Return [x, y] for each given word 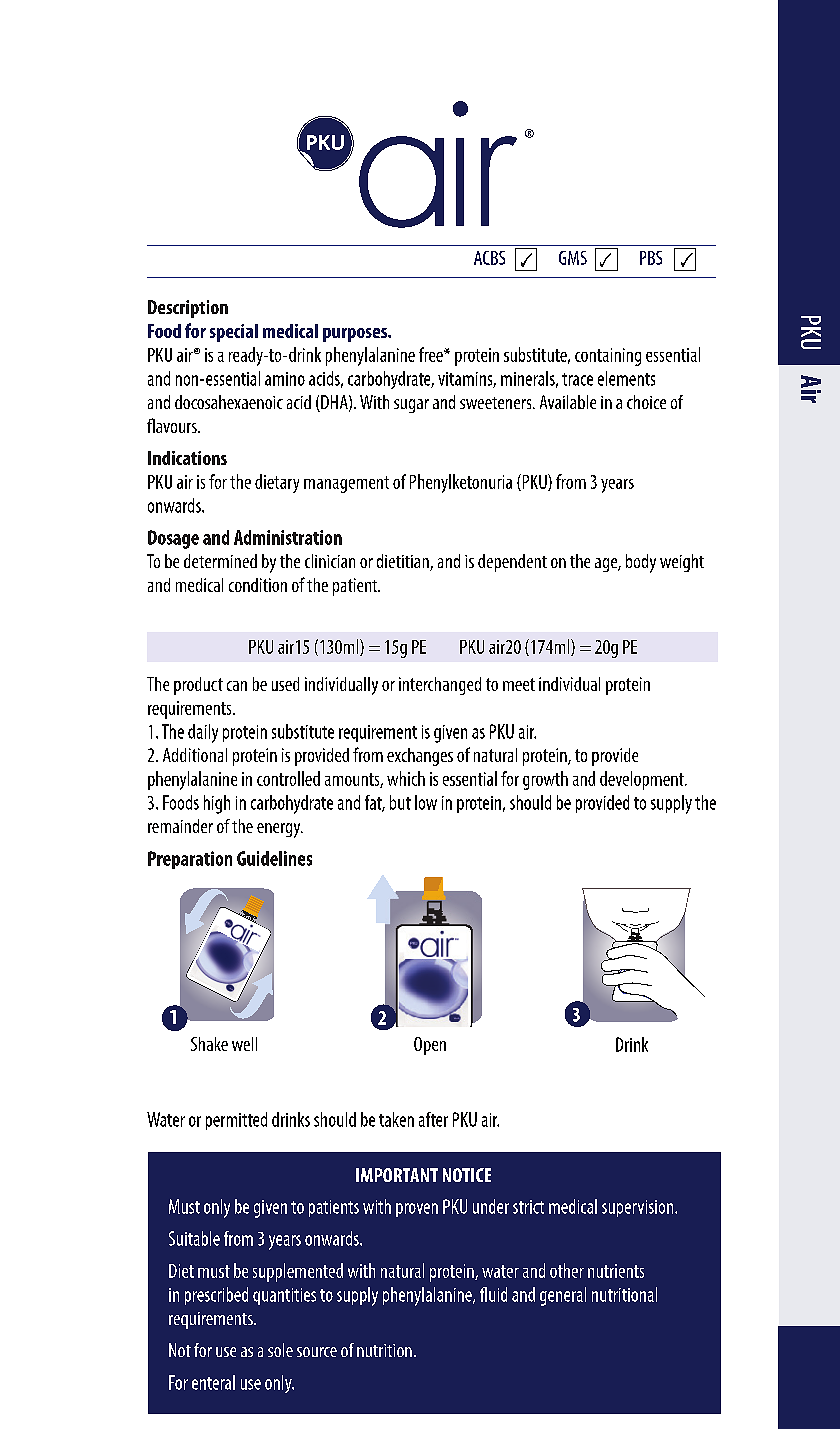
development [643, 780]
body [641, 563]
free [432, 354]
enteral [213, 1382]
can [237, 686]
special [234, 333]
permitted [236, 1121]
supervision [639, 1208]
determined [220, 561]
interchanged [440, 686]
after [433, 1119]
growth [545, 780]
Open [430, 1046]
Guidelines [274, 858]
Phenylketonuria [461, 483]
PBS [651, 258]
